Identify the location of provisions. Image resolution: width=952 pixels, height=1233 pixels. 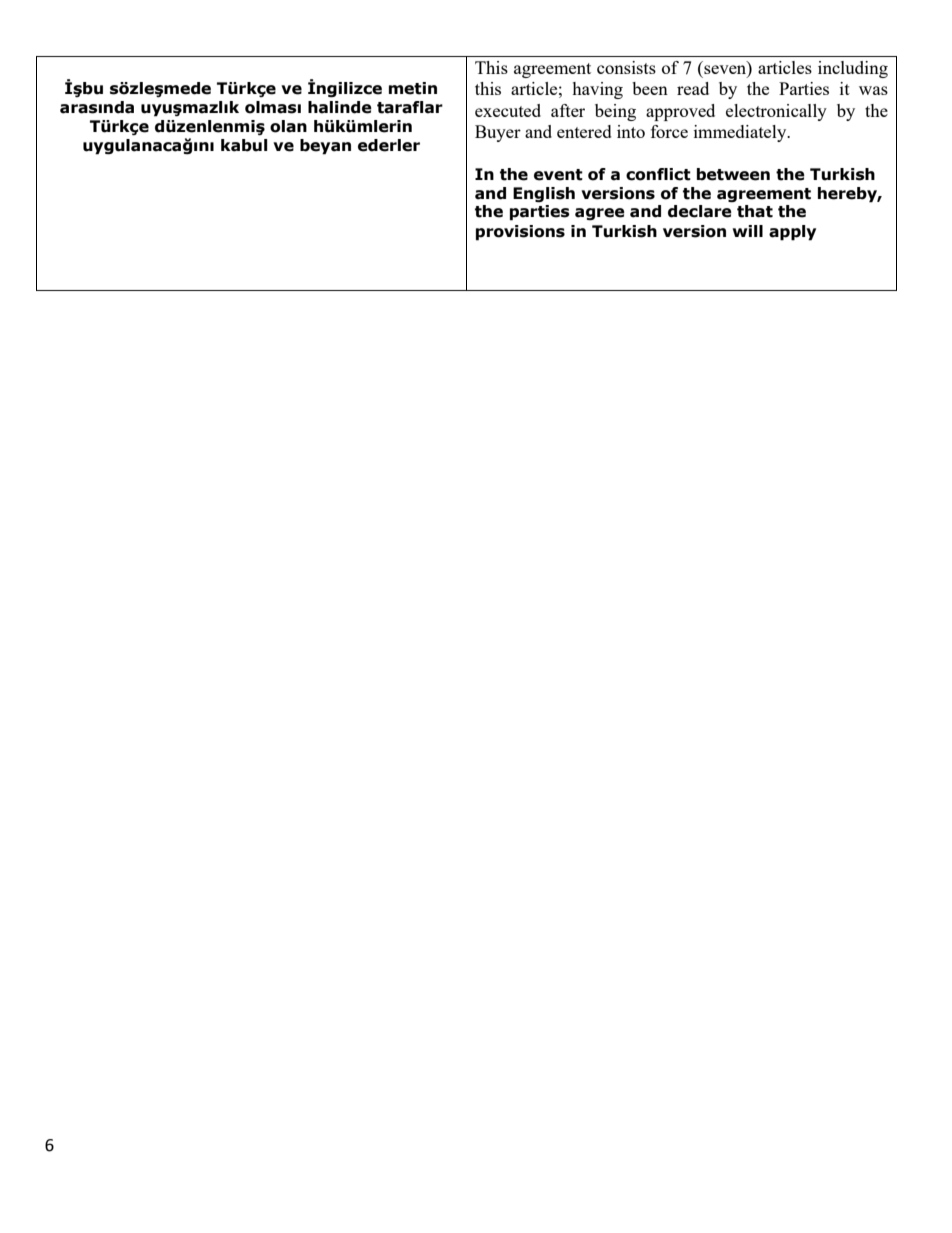
(520, 233).
